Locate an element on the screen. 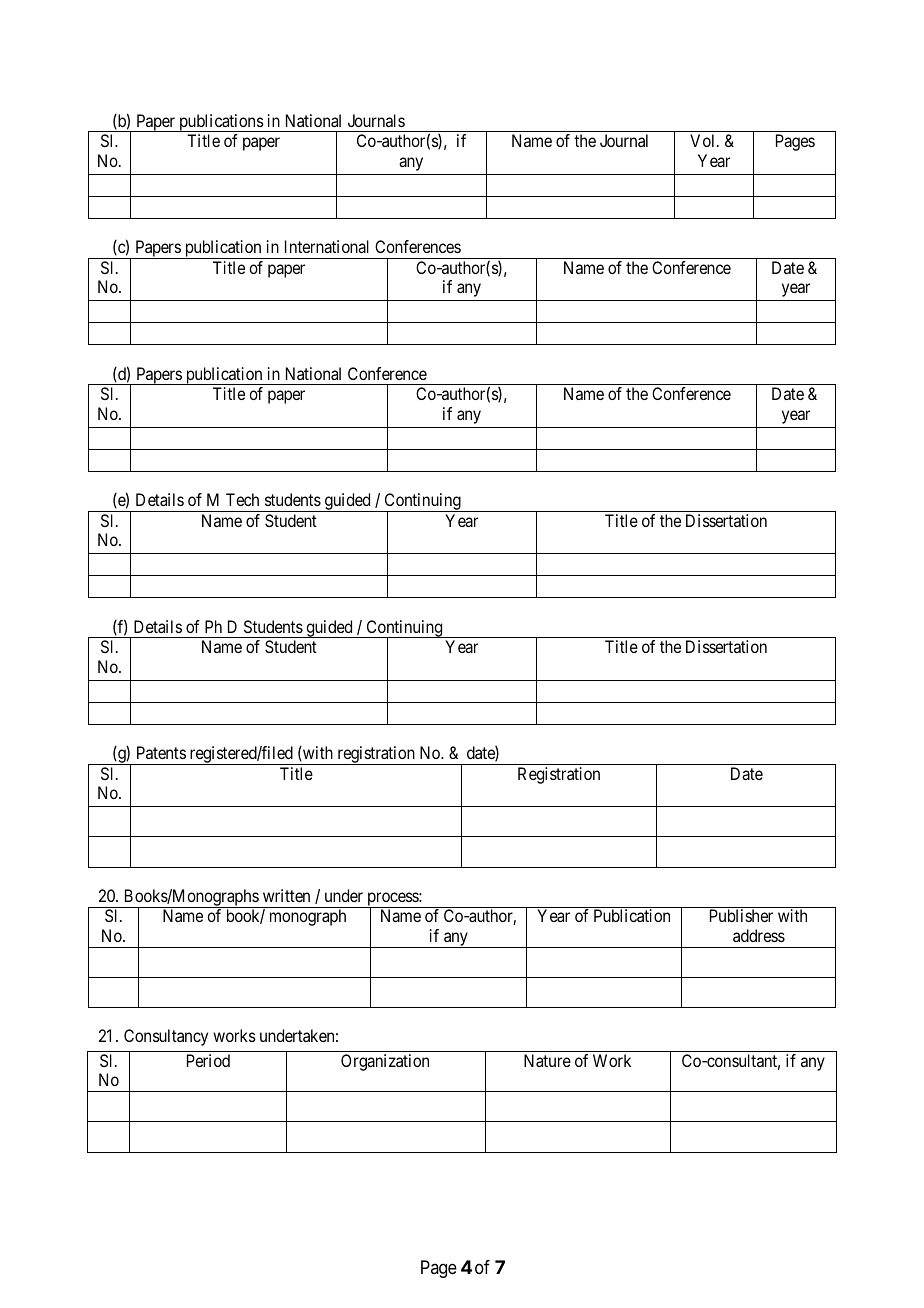  Organization is located at coordinates (385, 1062).
